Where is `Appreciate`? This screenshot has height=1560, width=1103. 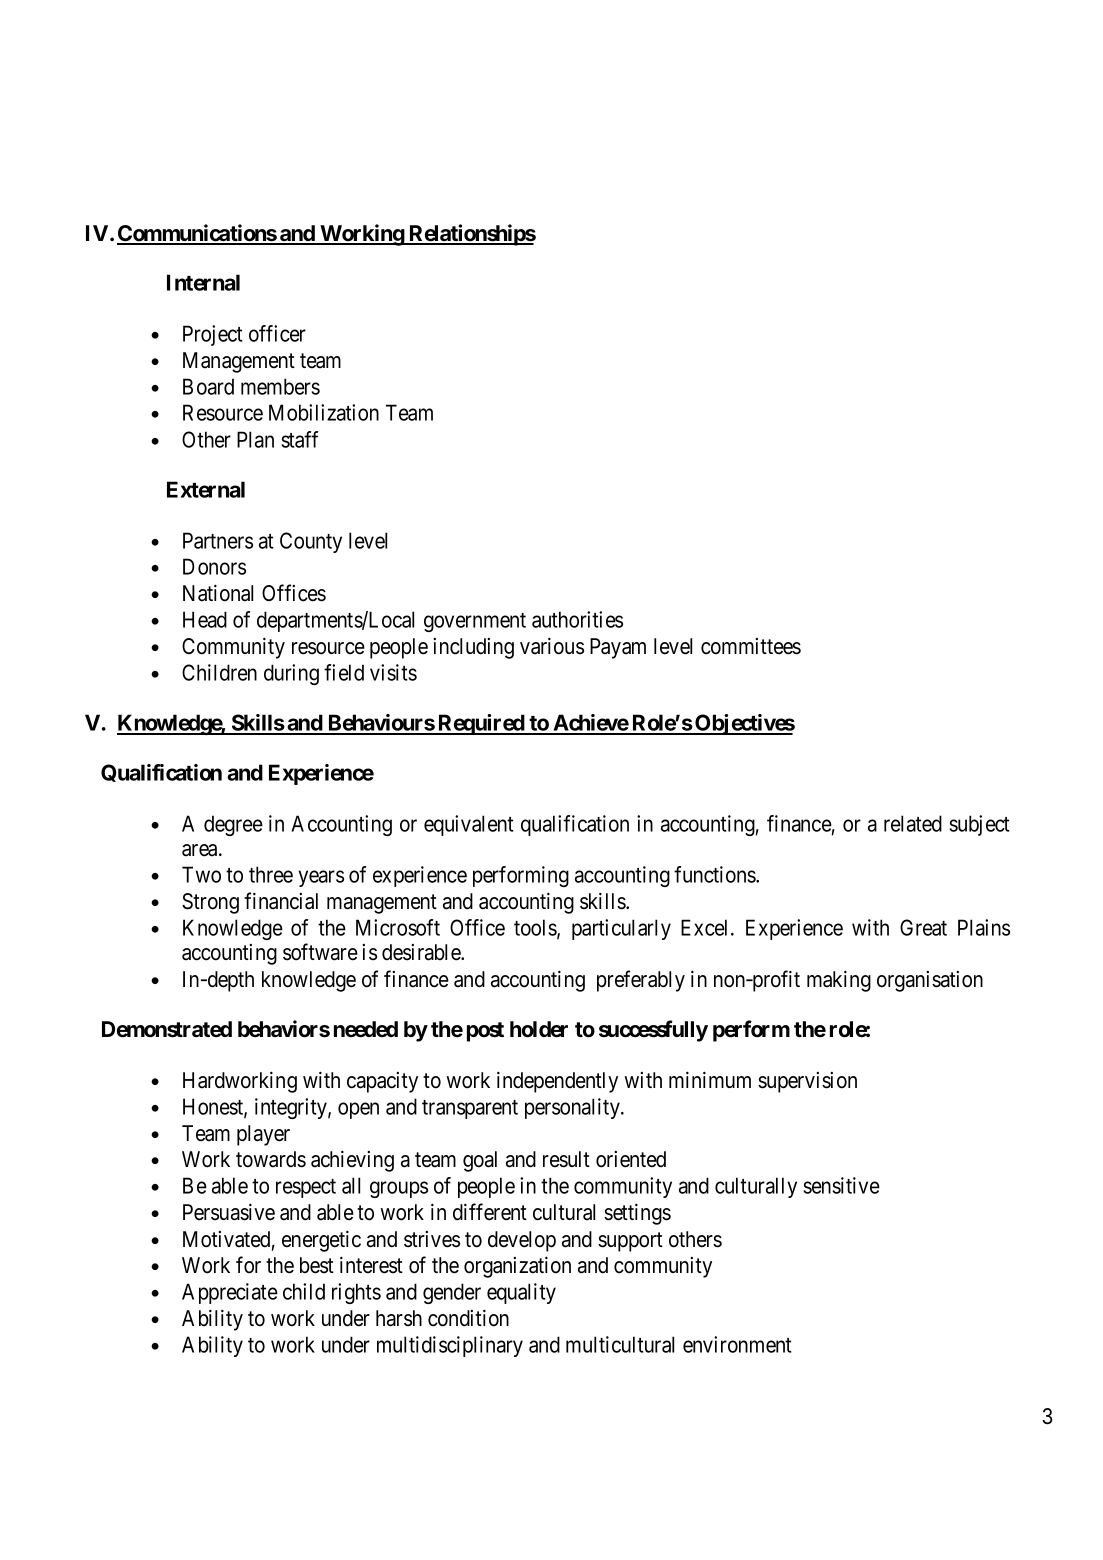 Appreciate is located at coordinates (230, 1293).
